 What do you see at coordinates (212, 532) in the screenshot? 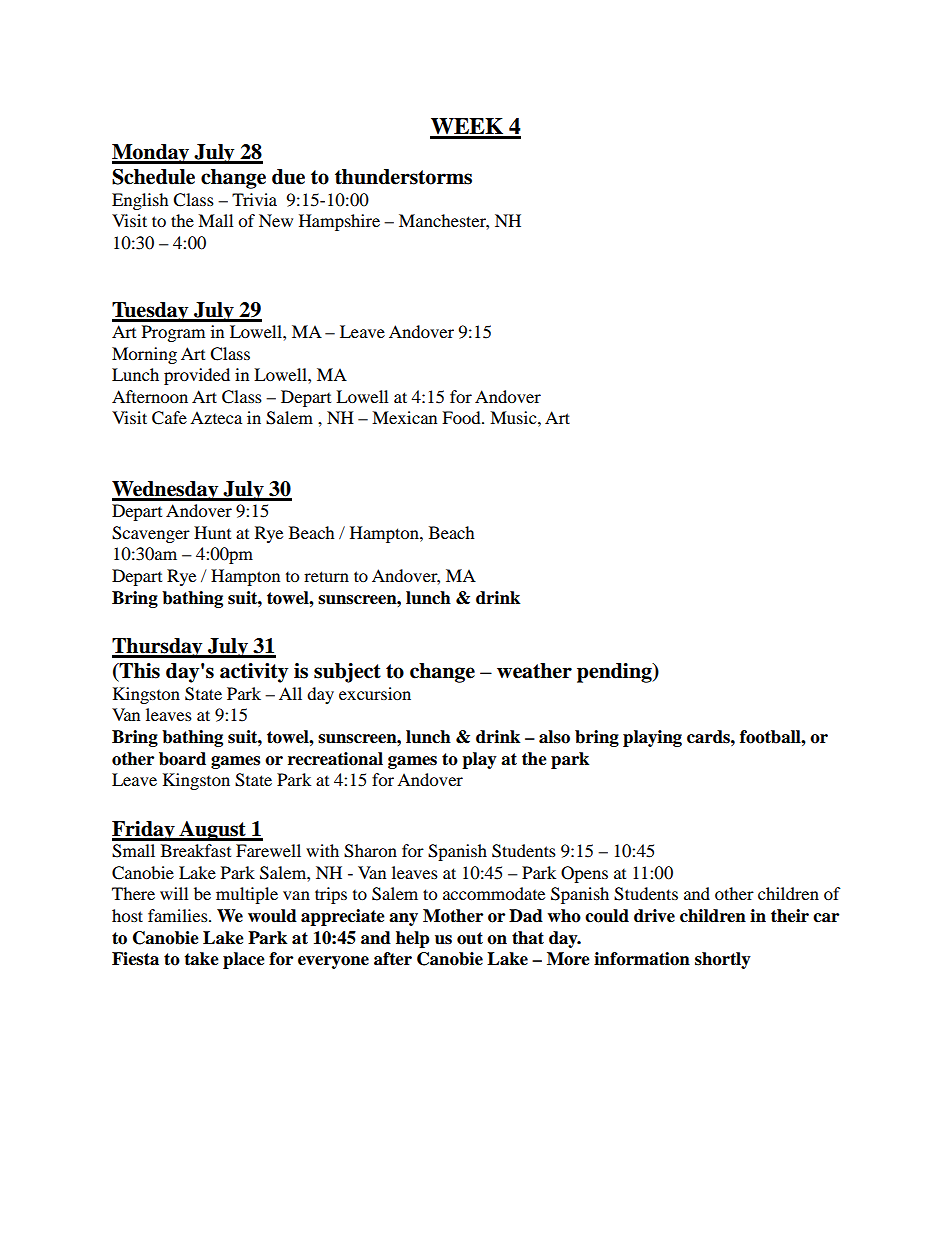
I see `Hunt` at bounding box center [212, 532].
